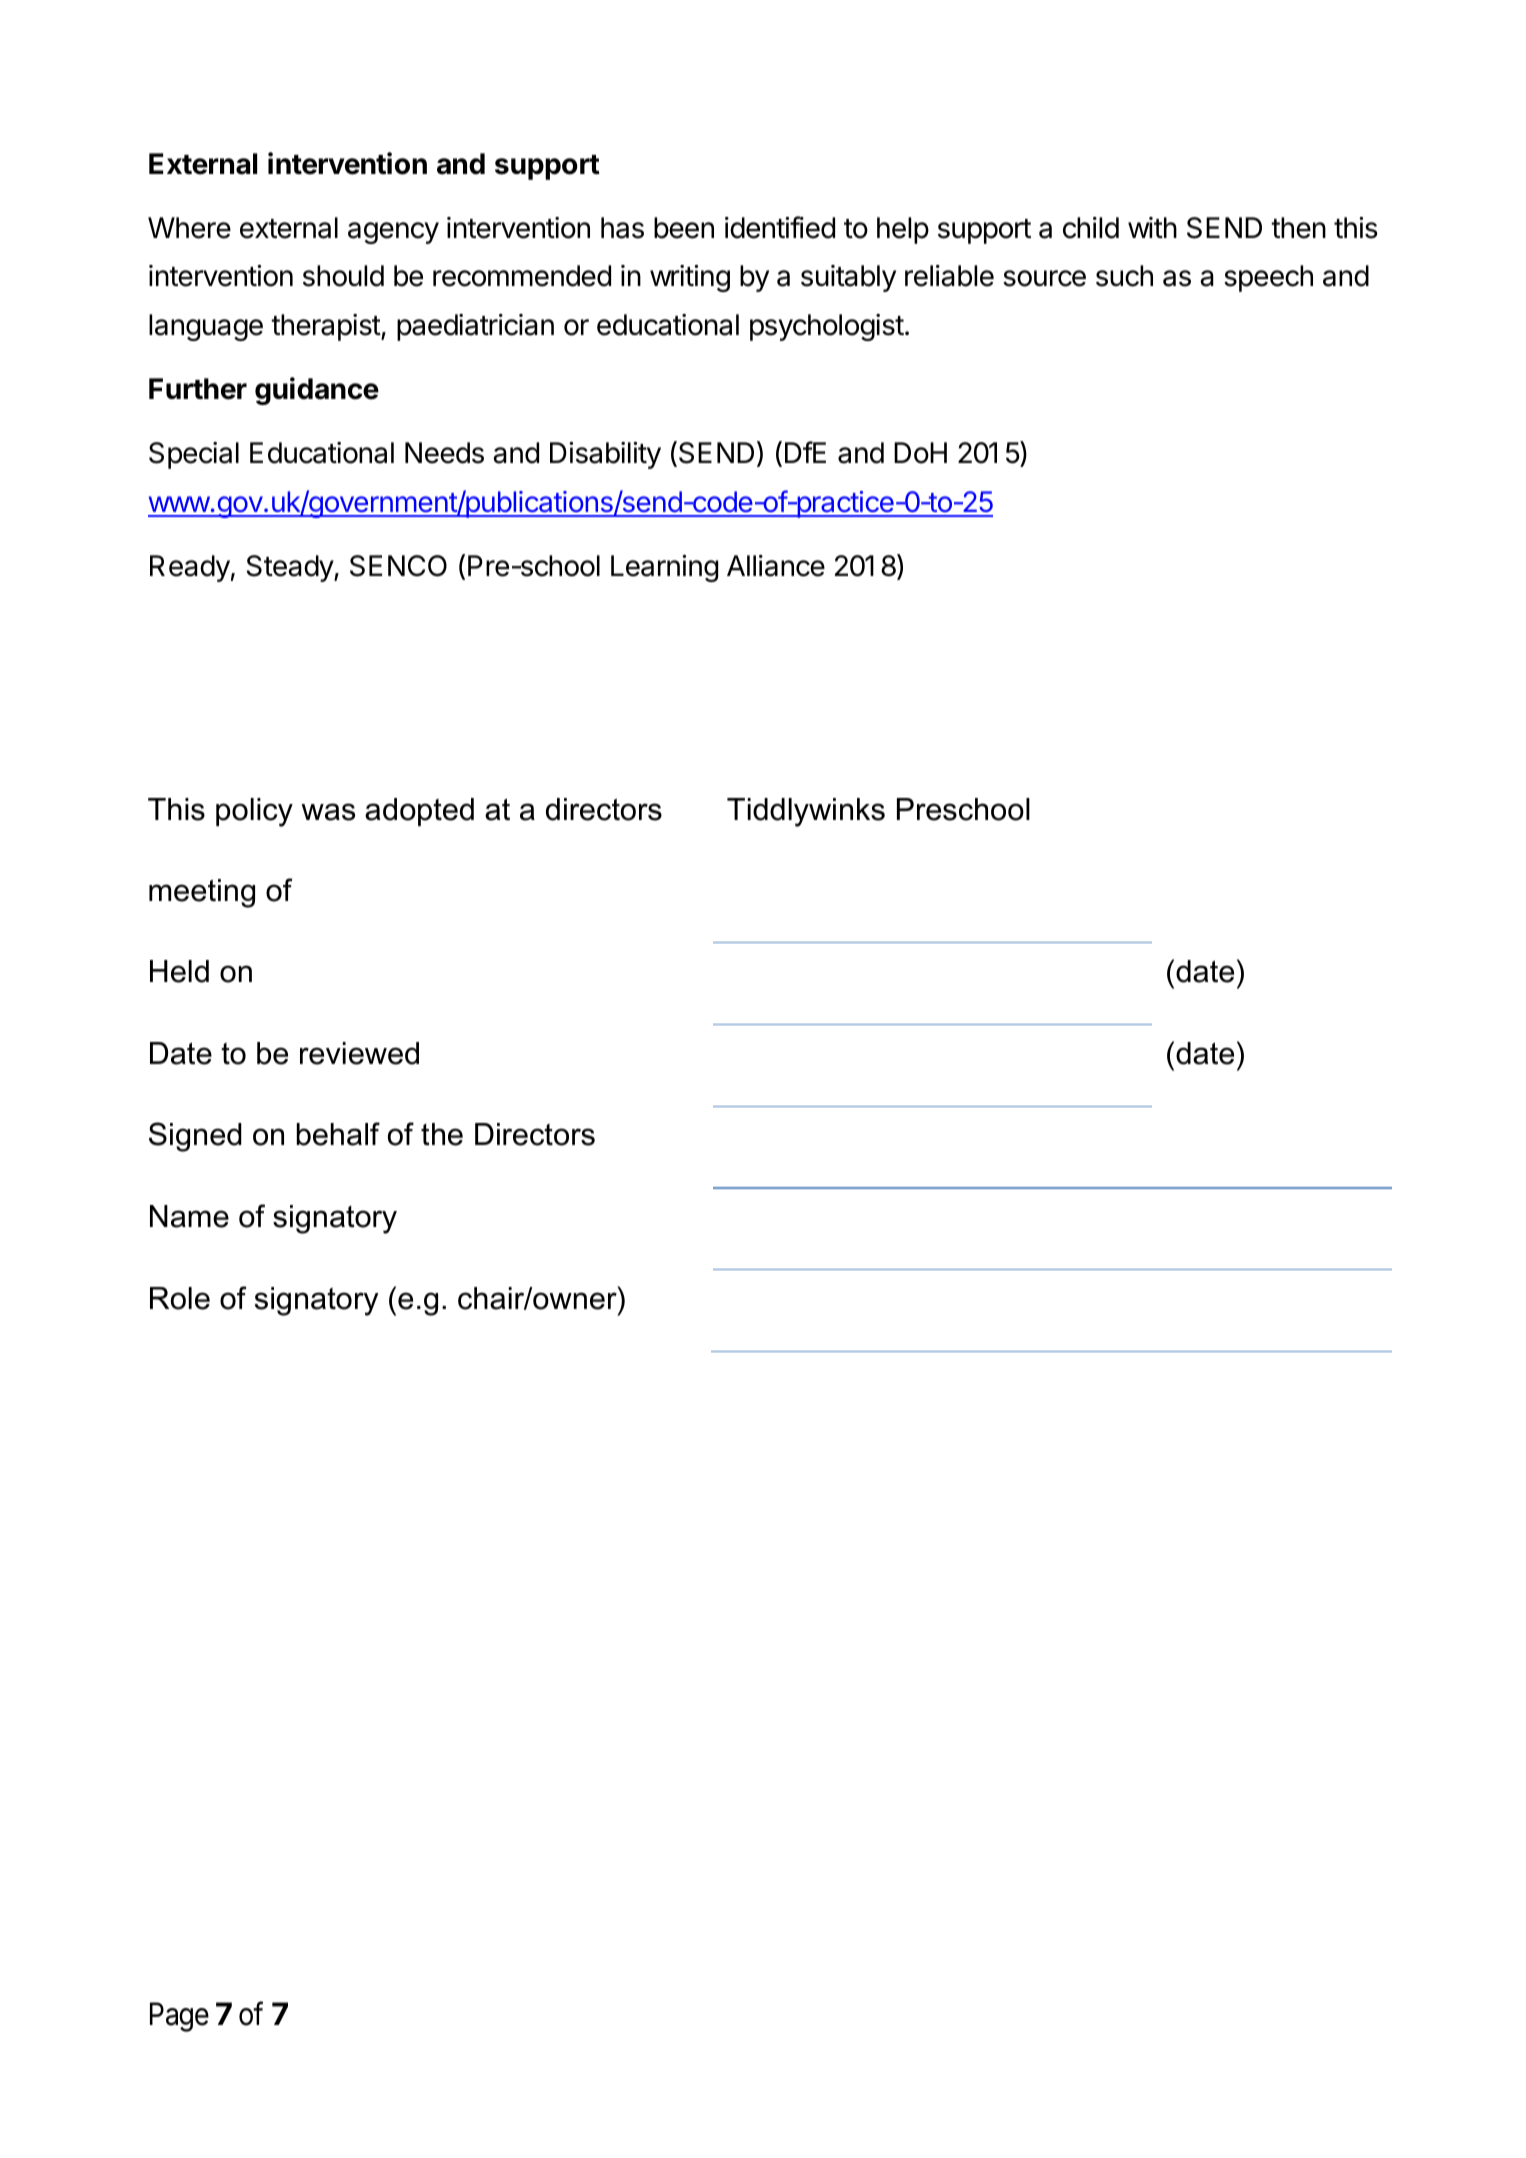  What do you see at coordinates (189, 1216) in the document?
I see `Name` at bounding box center [189, 1216].
